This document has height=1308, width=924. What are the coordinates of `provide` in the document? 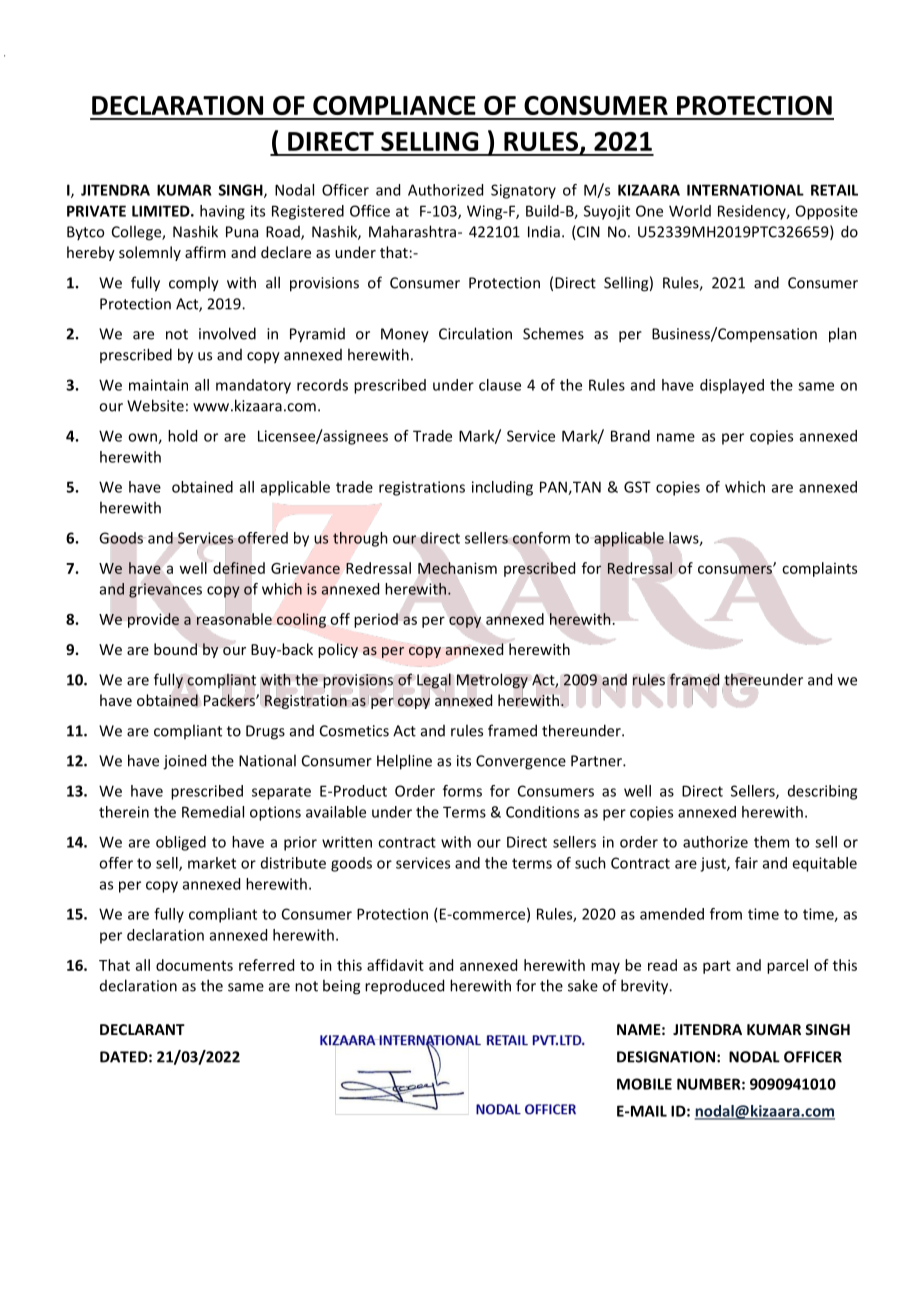 It's located at (153, 620).
